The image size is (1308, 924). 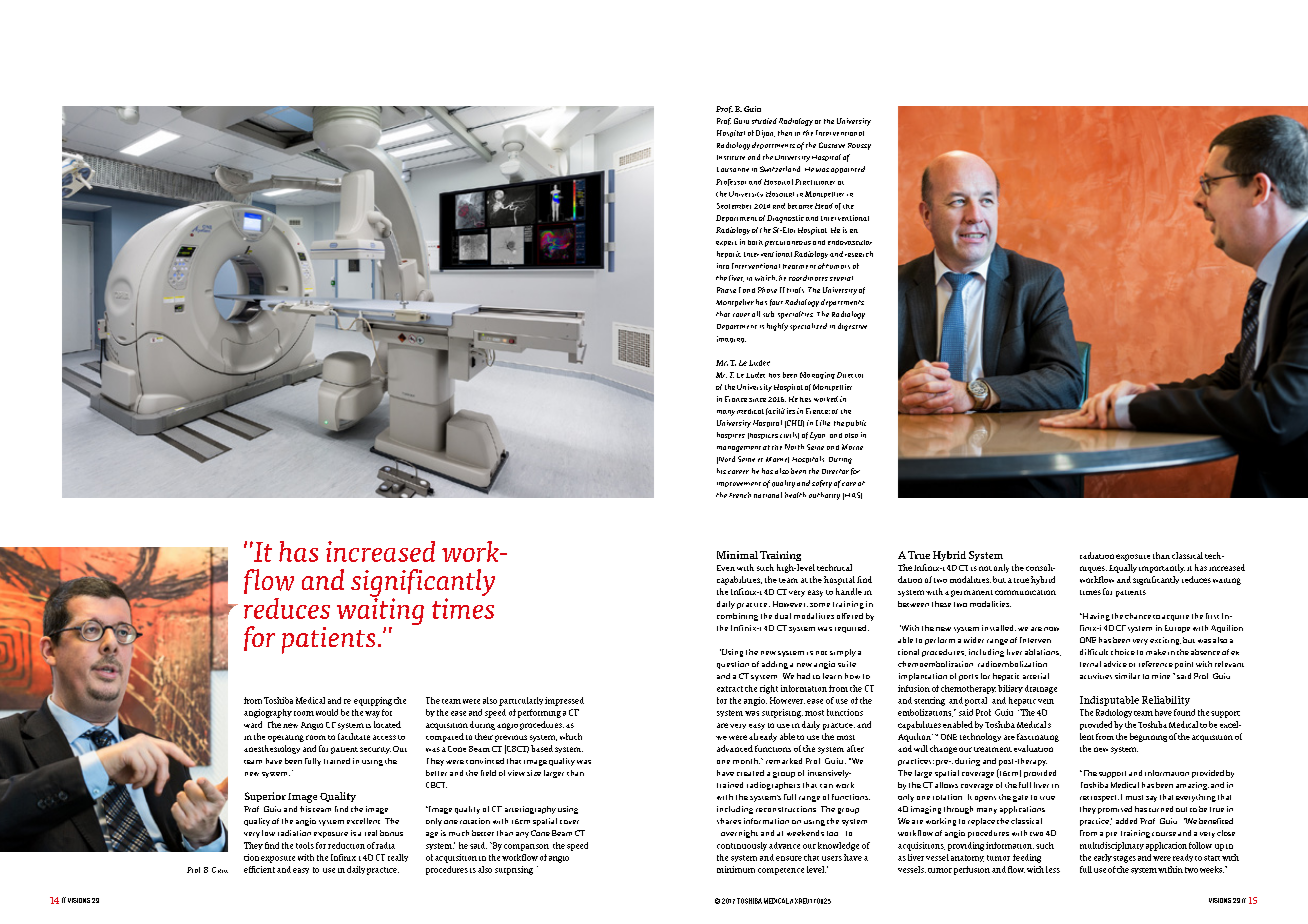 I want to click on Having, so click(x=1095, y=617).
